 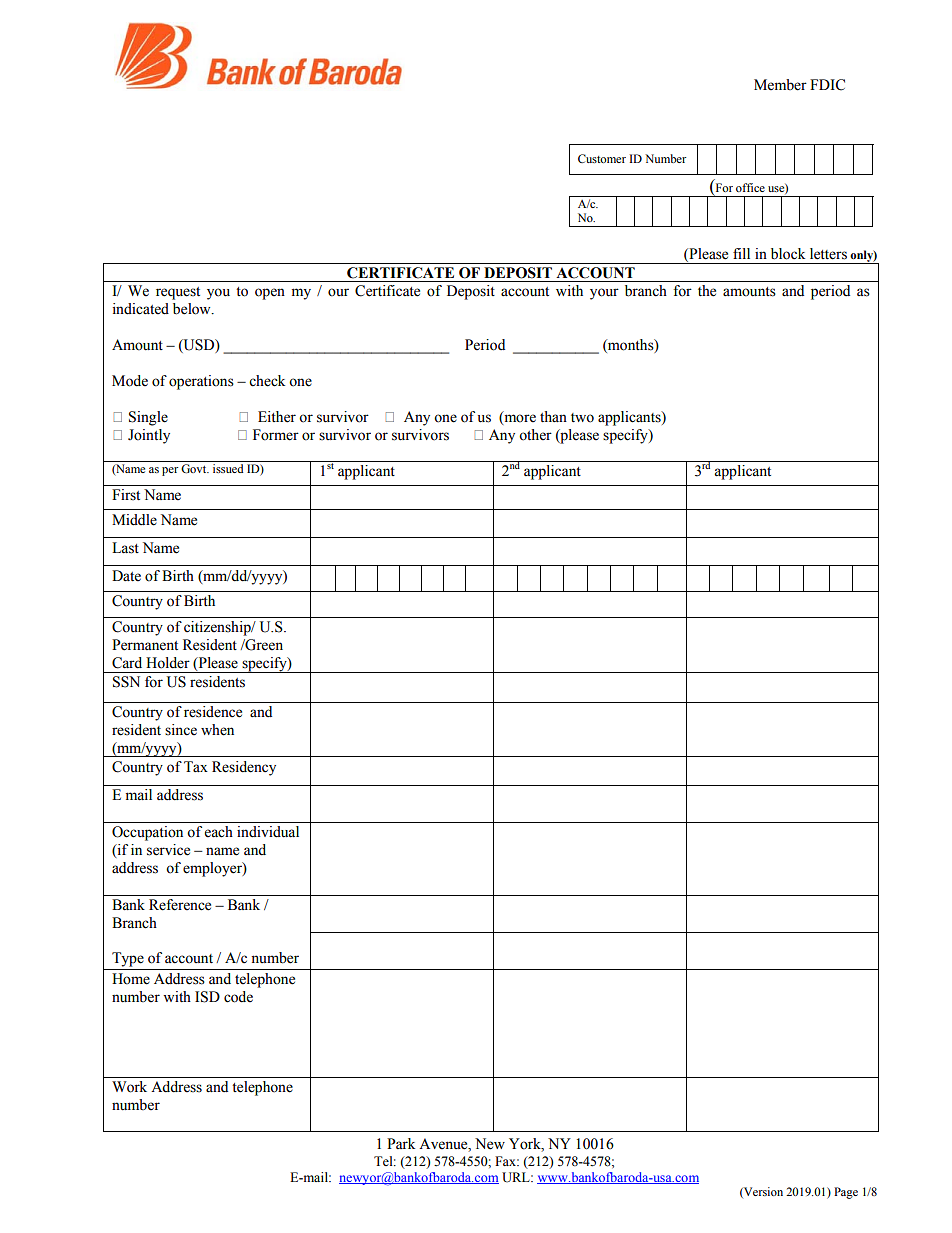 I want to click on individual, so click(x=268, y=832).
